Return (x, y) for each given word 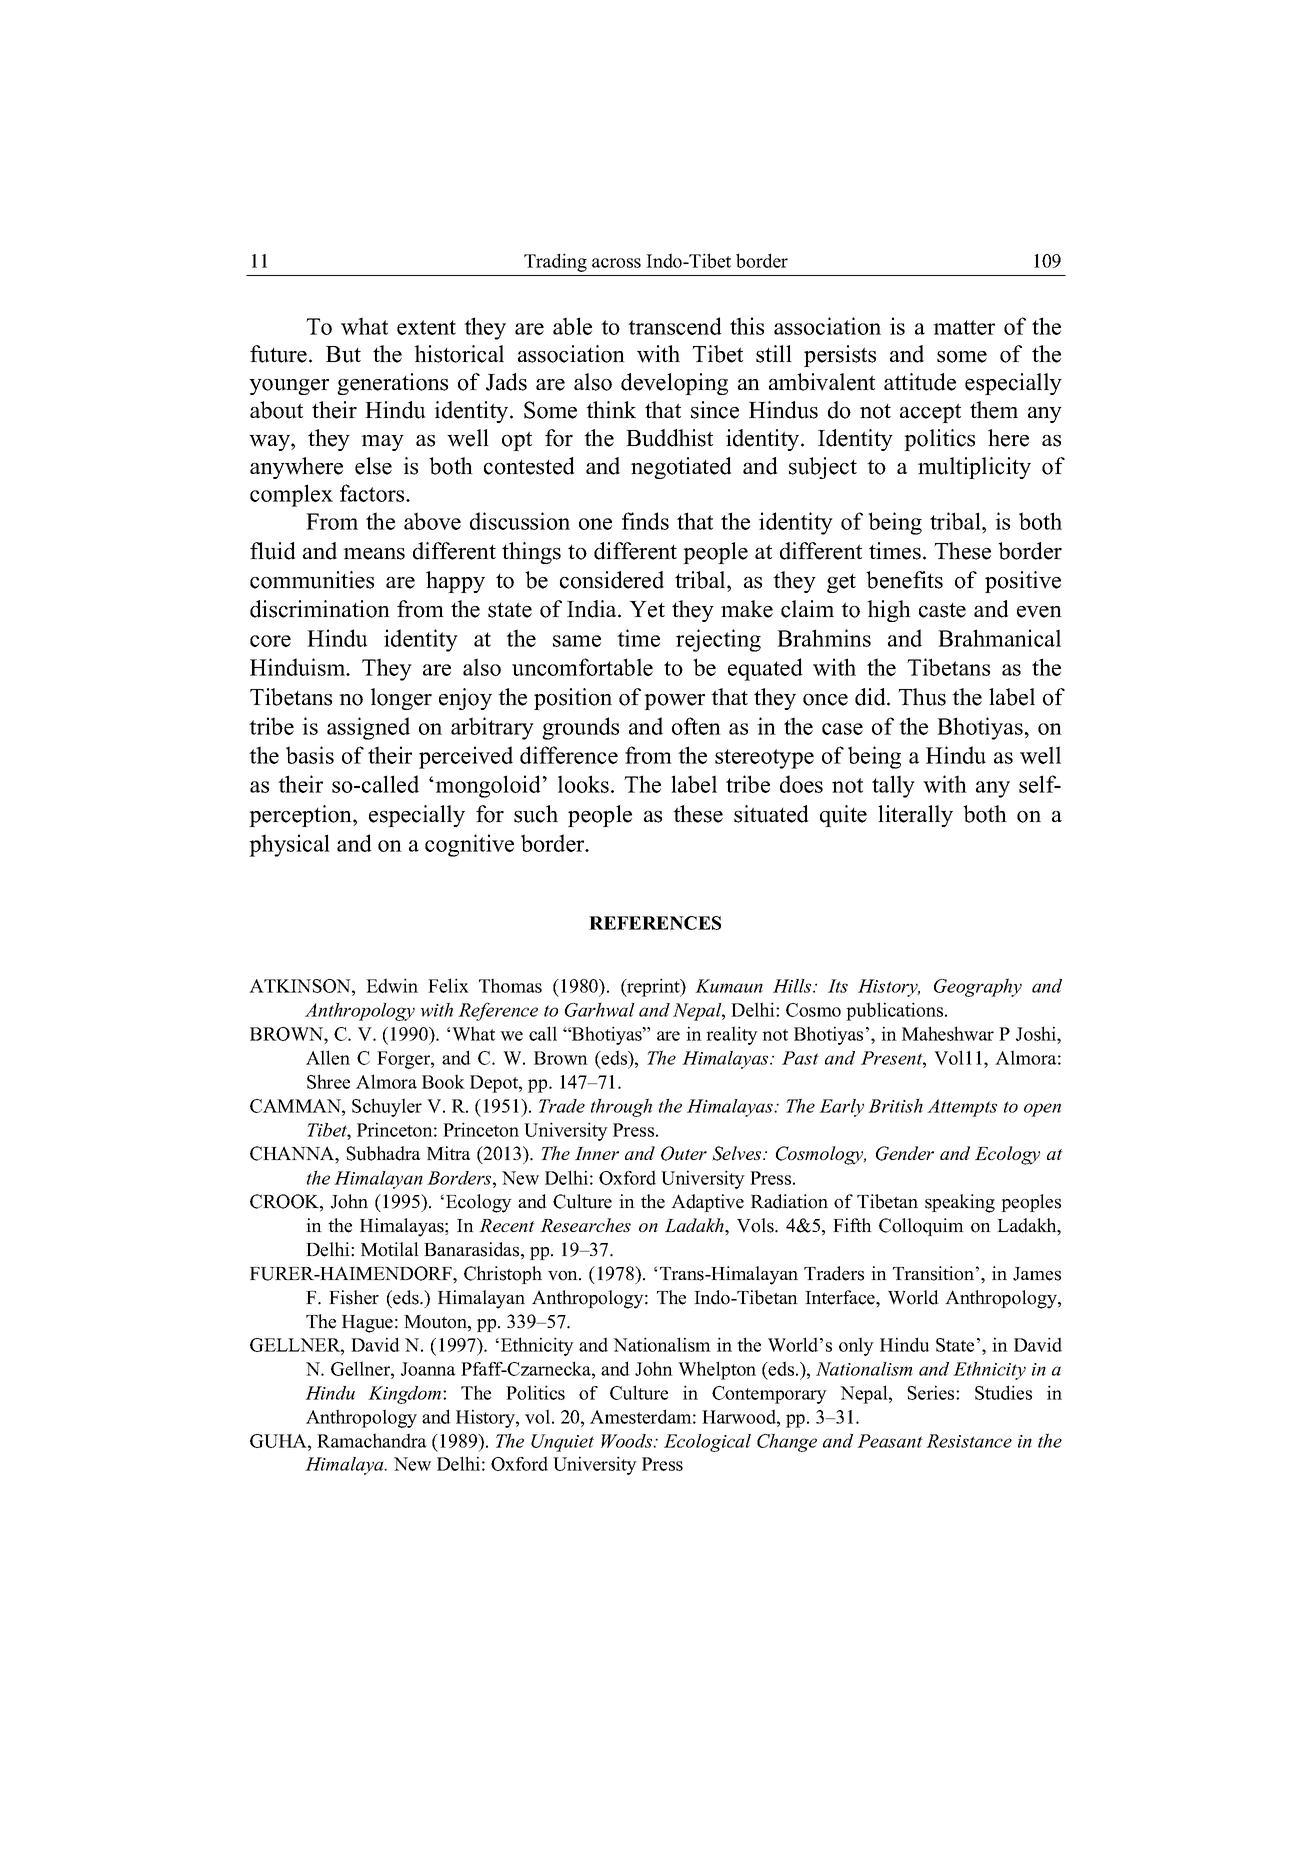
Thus (922, 697)
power (674, 702)
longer (401, 699)
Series (932, 1392)
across (616, 263)
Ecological (707, 1443)
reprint (653, 987)
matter (964, 327)
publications (896, 1011)
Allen (328, 1057)
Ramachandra (372, 1440)
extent (426, 327)
